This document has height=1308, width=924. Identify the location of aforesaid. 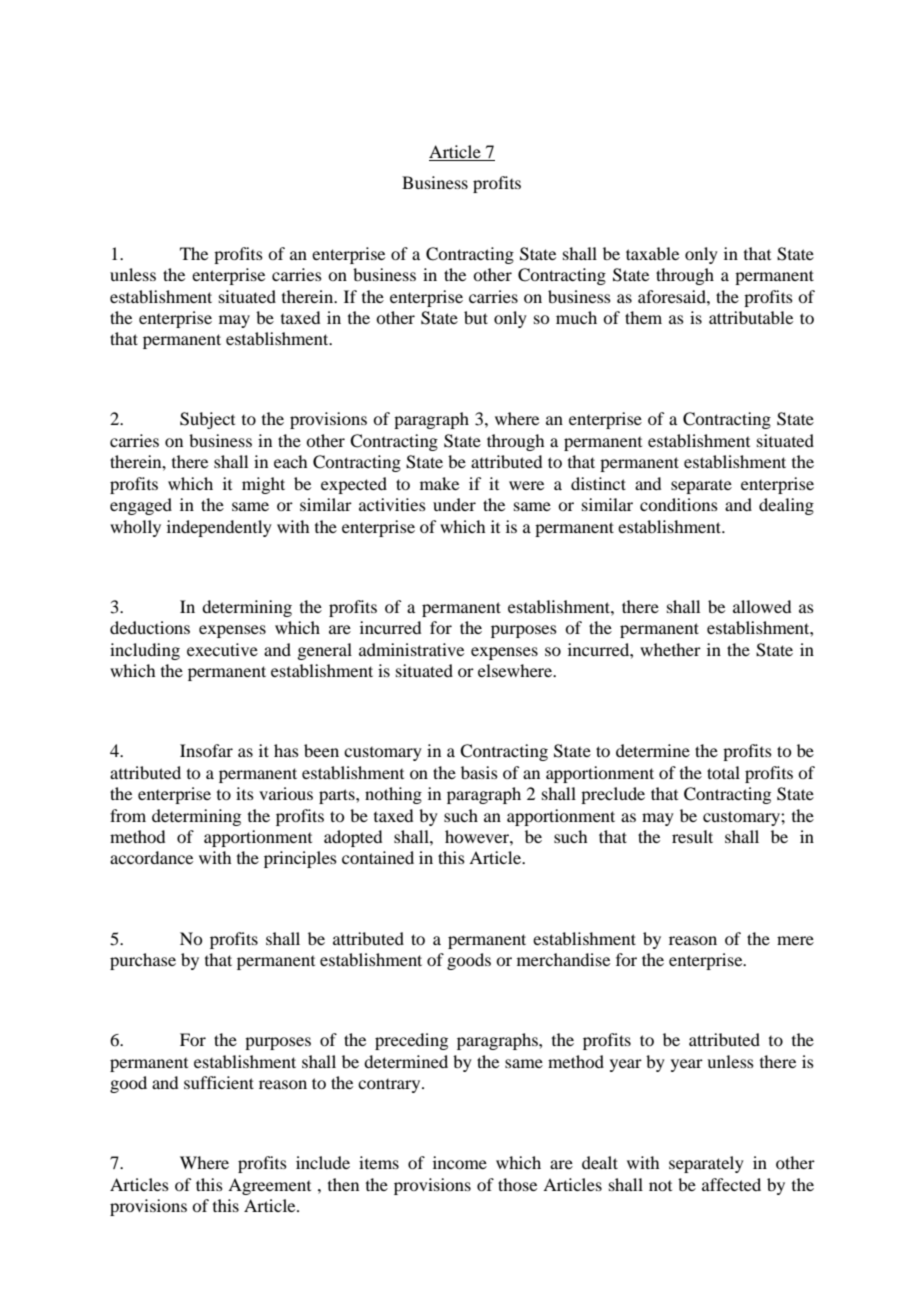
(673, 296).
